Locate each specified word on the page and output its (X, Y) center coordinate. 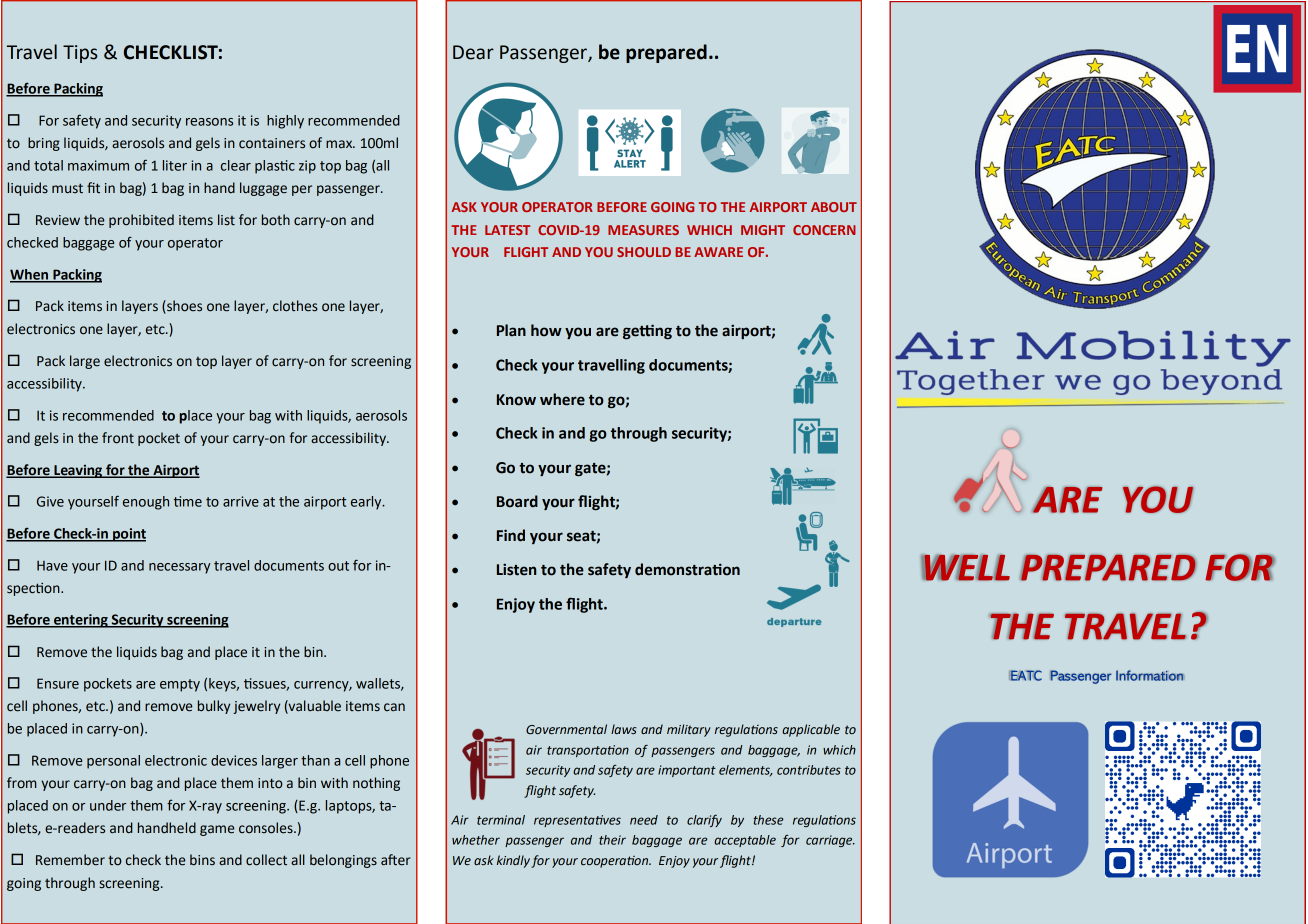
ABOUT (834, 207)
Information (1150, 675)
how (546, 330)
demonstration (687, 569)
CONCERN (824, 230)
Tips (80, 54)
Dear (473, 52)
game (217, 830)
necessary (179, 568)
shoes (183, 307)
